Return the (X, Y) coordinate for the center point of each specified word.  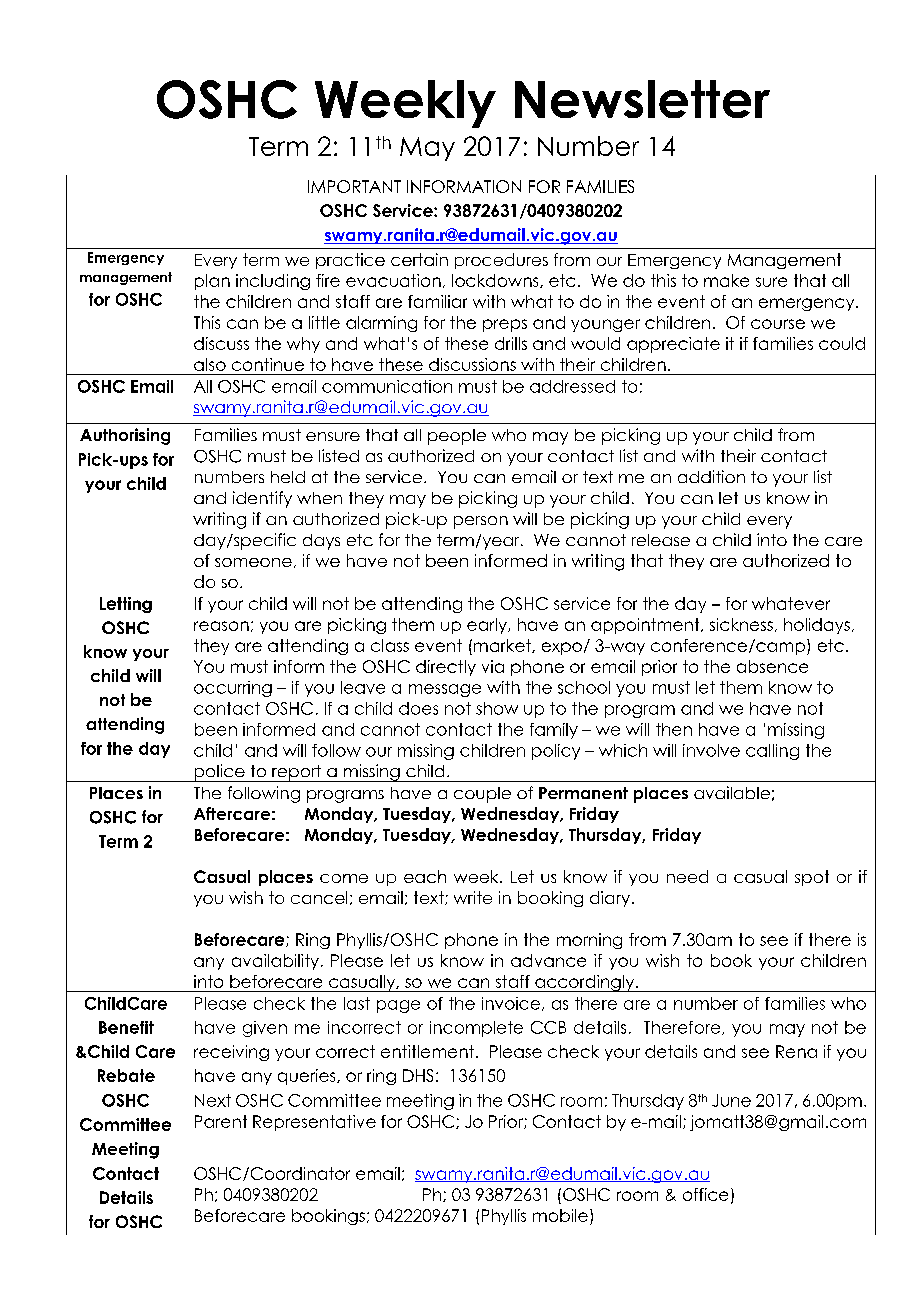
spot (812, 878)
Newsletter (642, 99)
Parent (221, 1121)
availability (275, 962)
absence (772, 666)
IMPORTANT (354, 186)
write (473, 897)
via (493, 666)
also (210, 364)
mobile (560, 1215)
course (778, 324)
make (726, 280)
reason (221, 626)
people (457, 437)
